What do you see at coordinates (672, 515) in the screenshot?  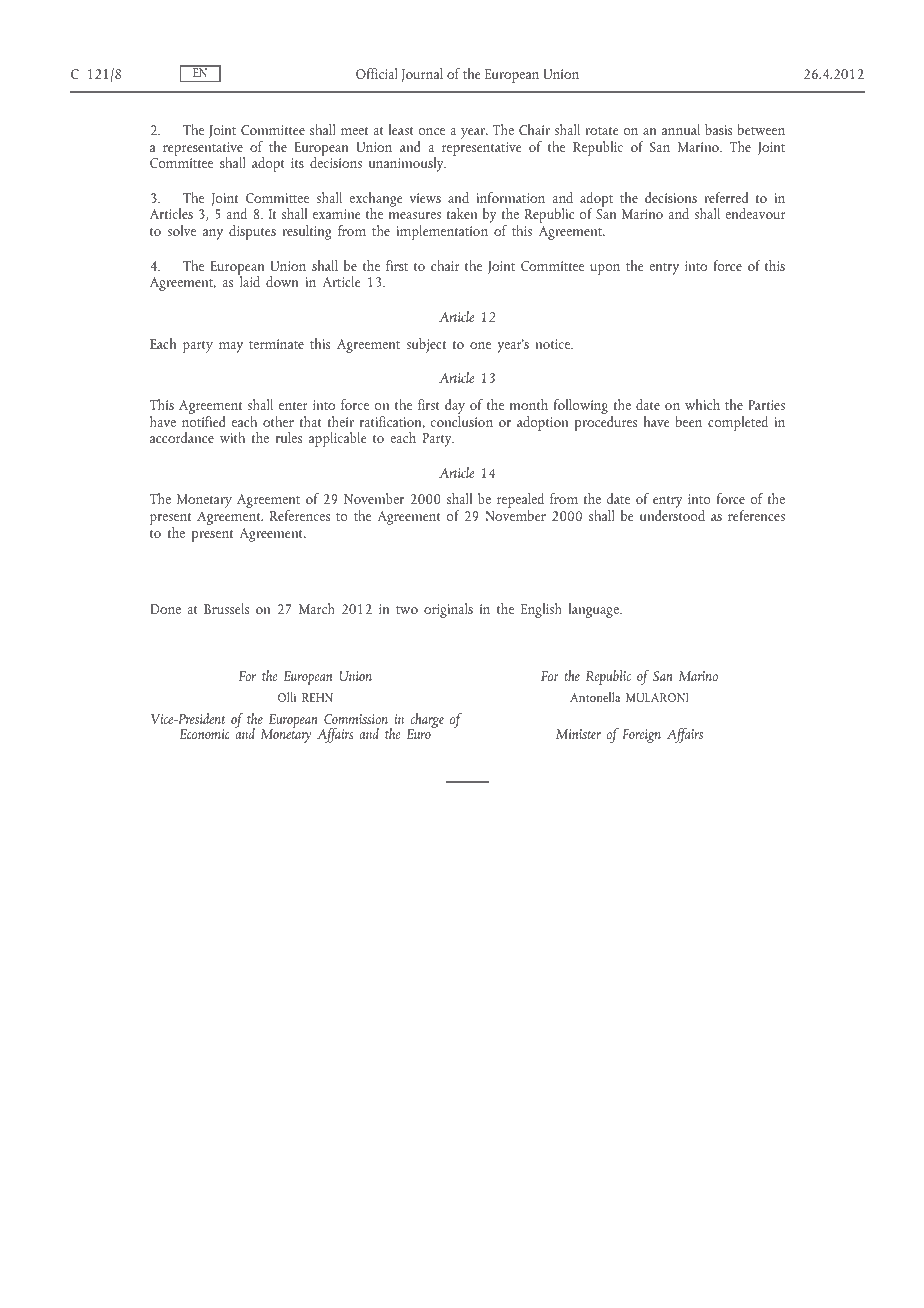 I see `understood` at bounding box center [672, 515].
